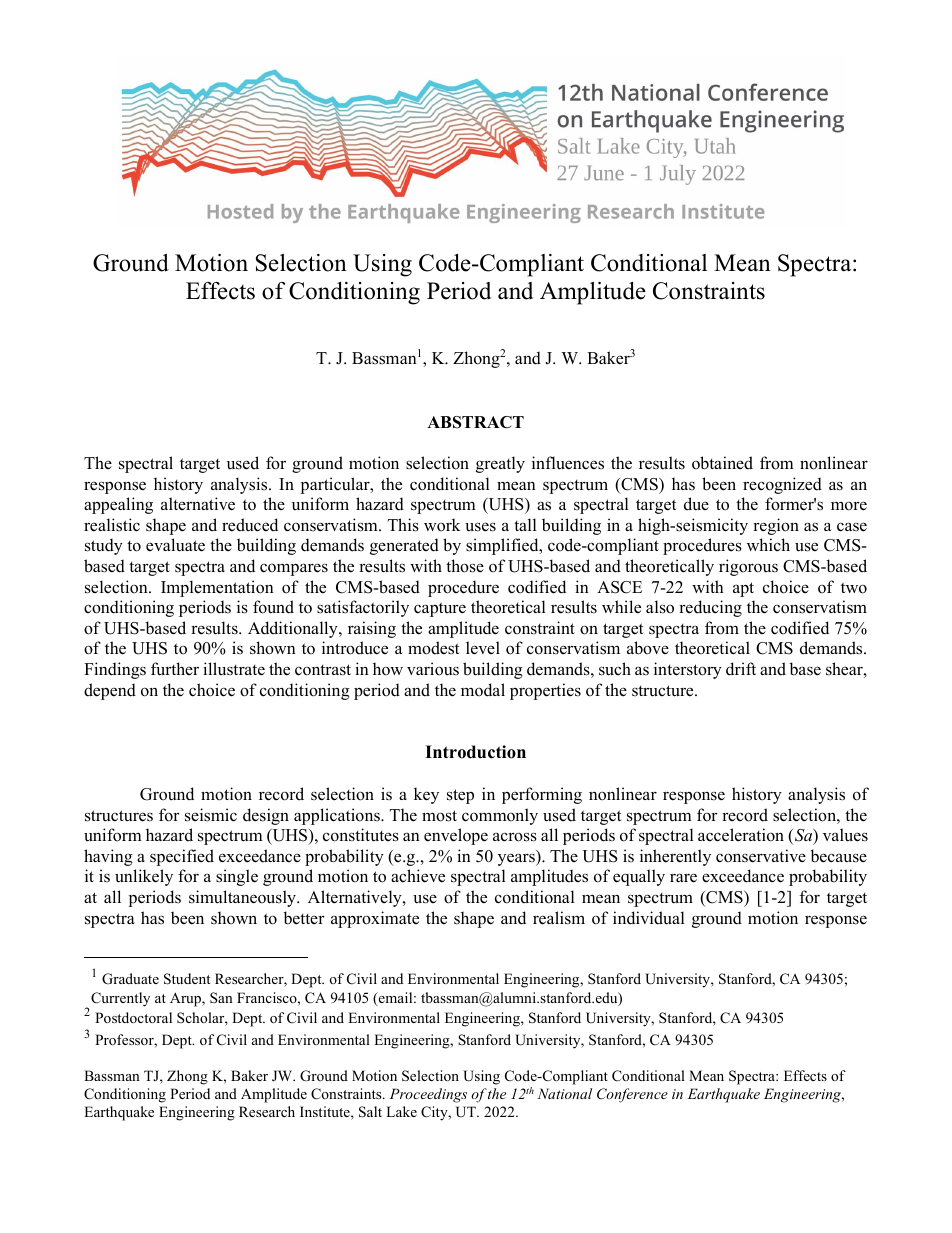 This screenshot has width=952, height=1233. Describe the element at coordinates (133, 1017) in the screenshot. I see `Postdoctoral` at that location.
